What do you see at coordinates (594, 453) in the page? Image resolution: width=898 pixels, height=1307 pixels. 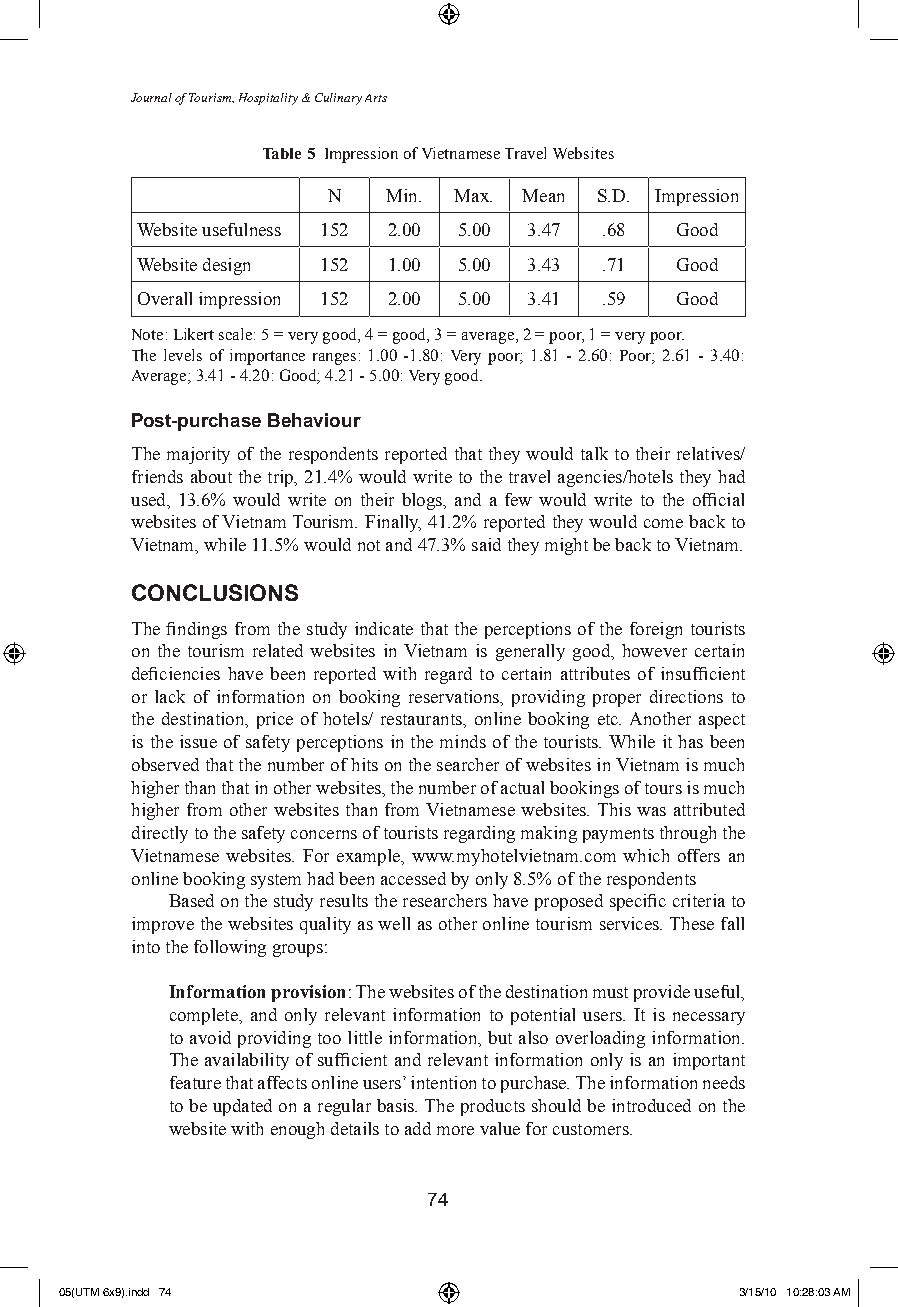 I see `talk` at bounding box center [594, 453].
